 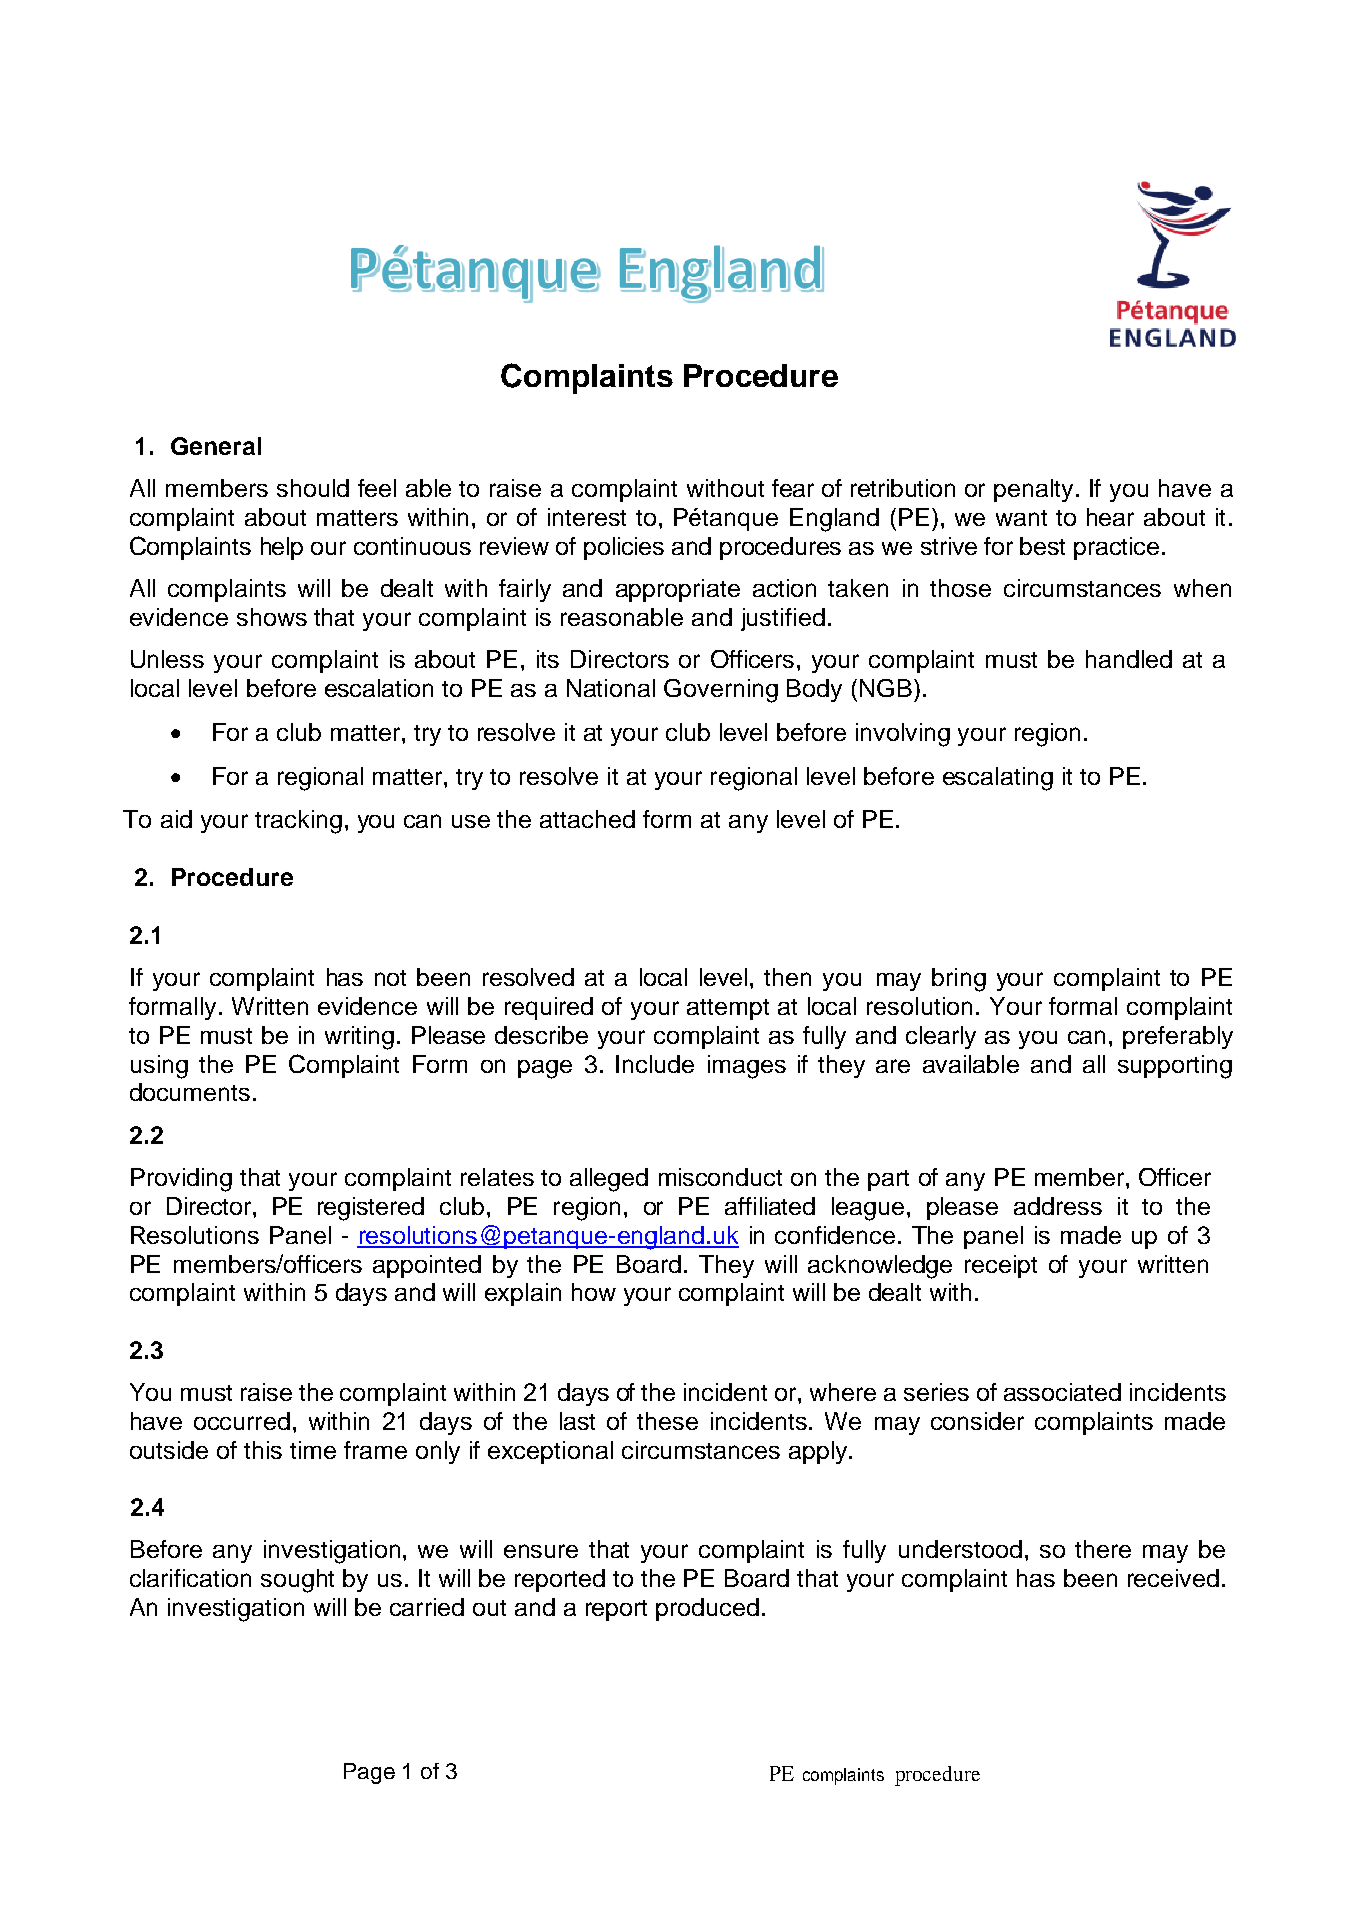 I want to click on address, so click(x=1058, y=1206).
